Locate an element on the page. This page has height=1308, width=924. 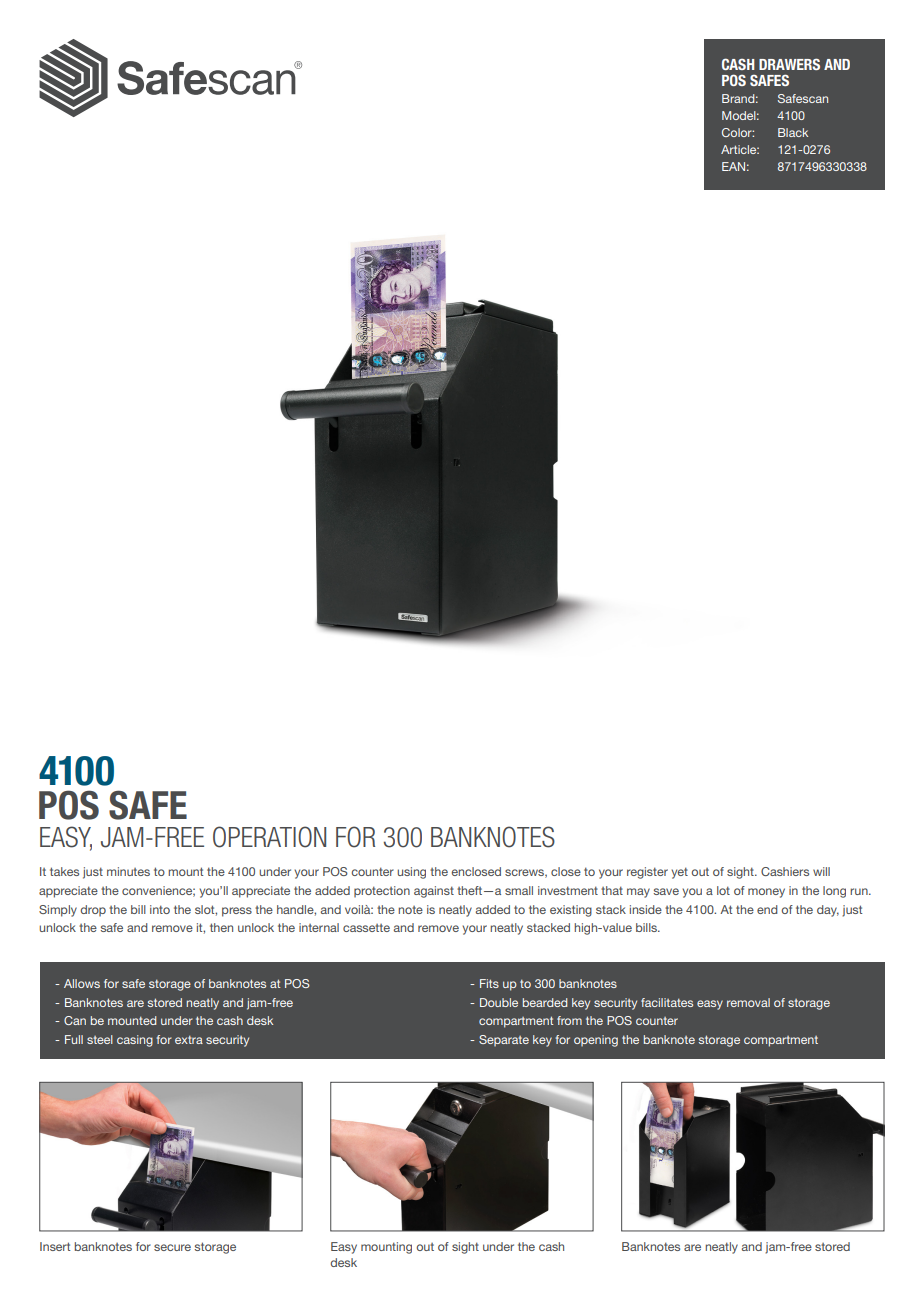
yet is located at coordinates (679, 873).
